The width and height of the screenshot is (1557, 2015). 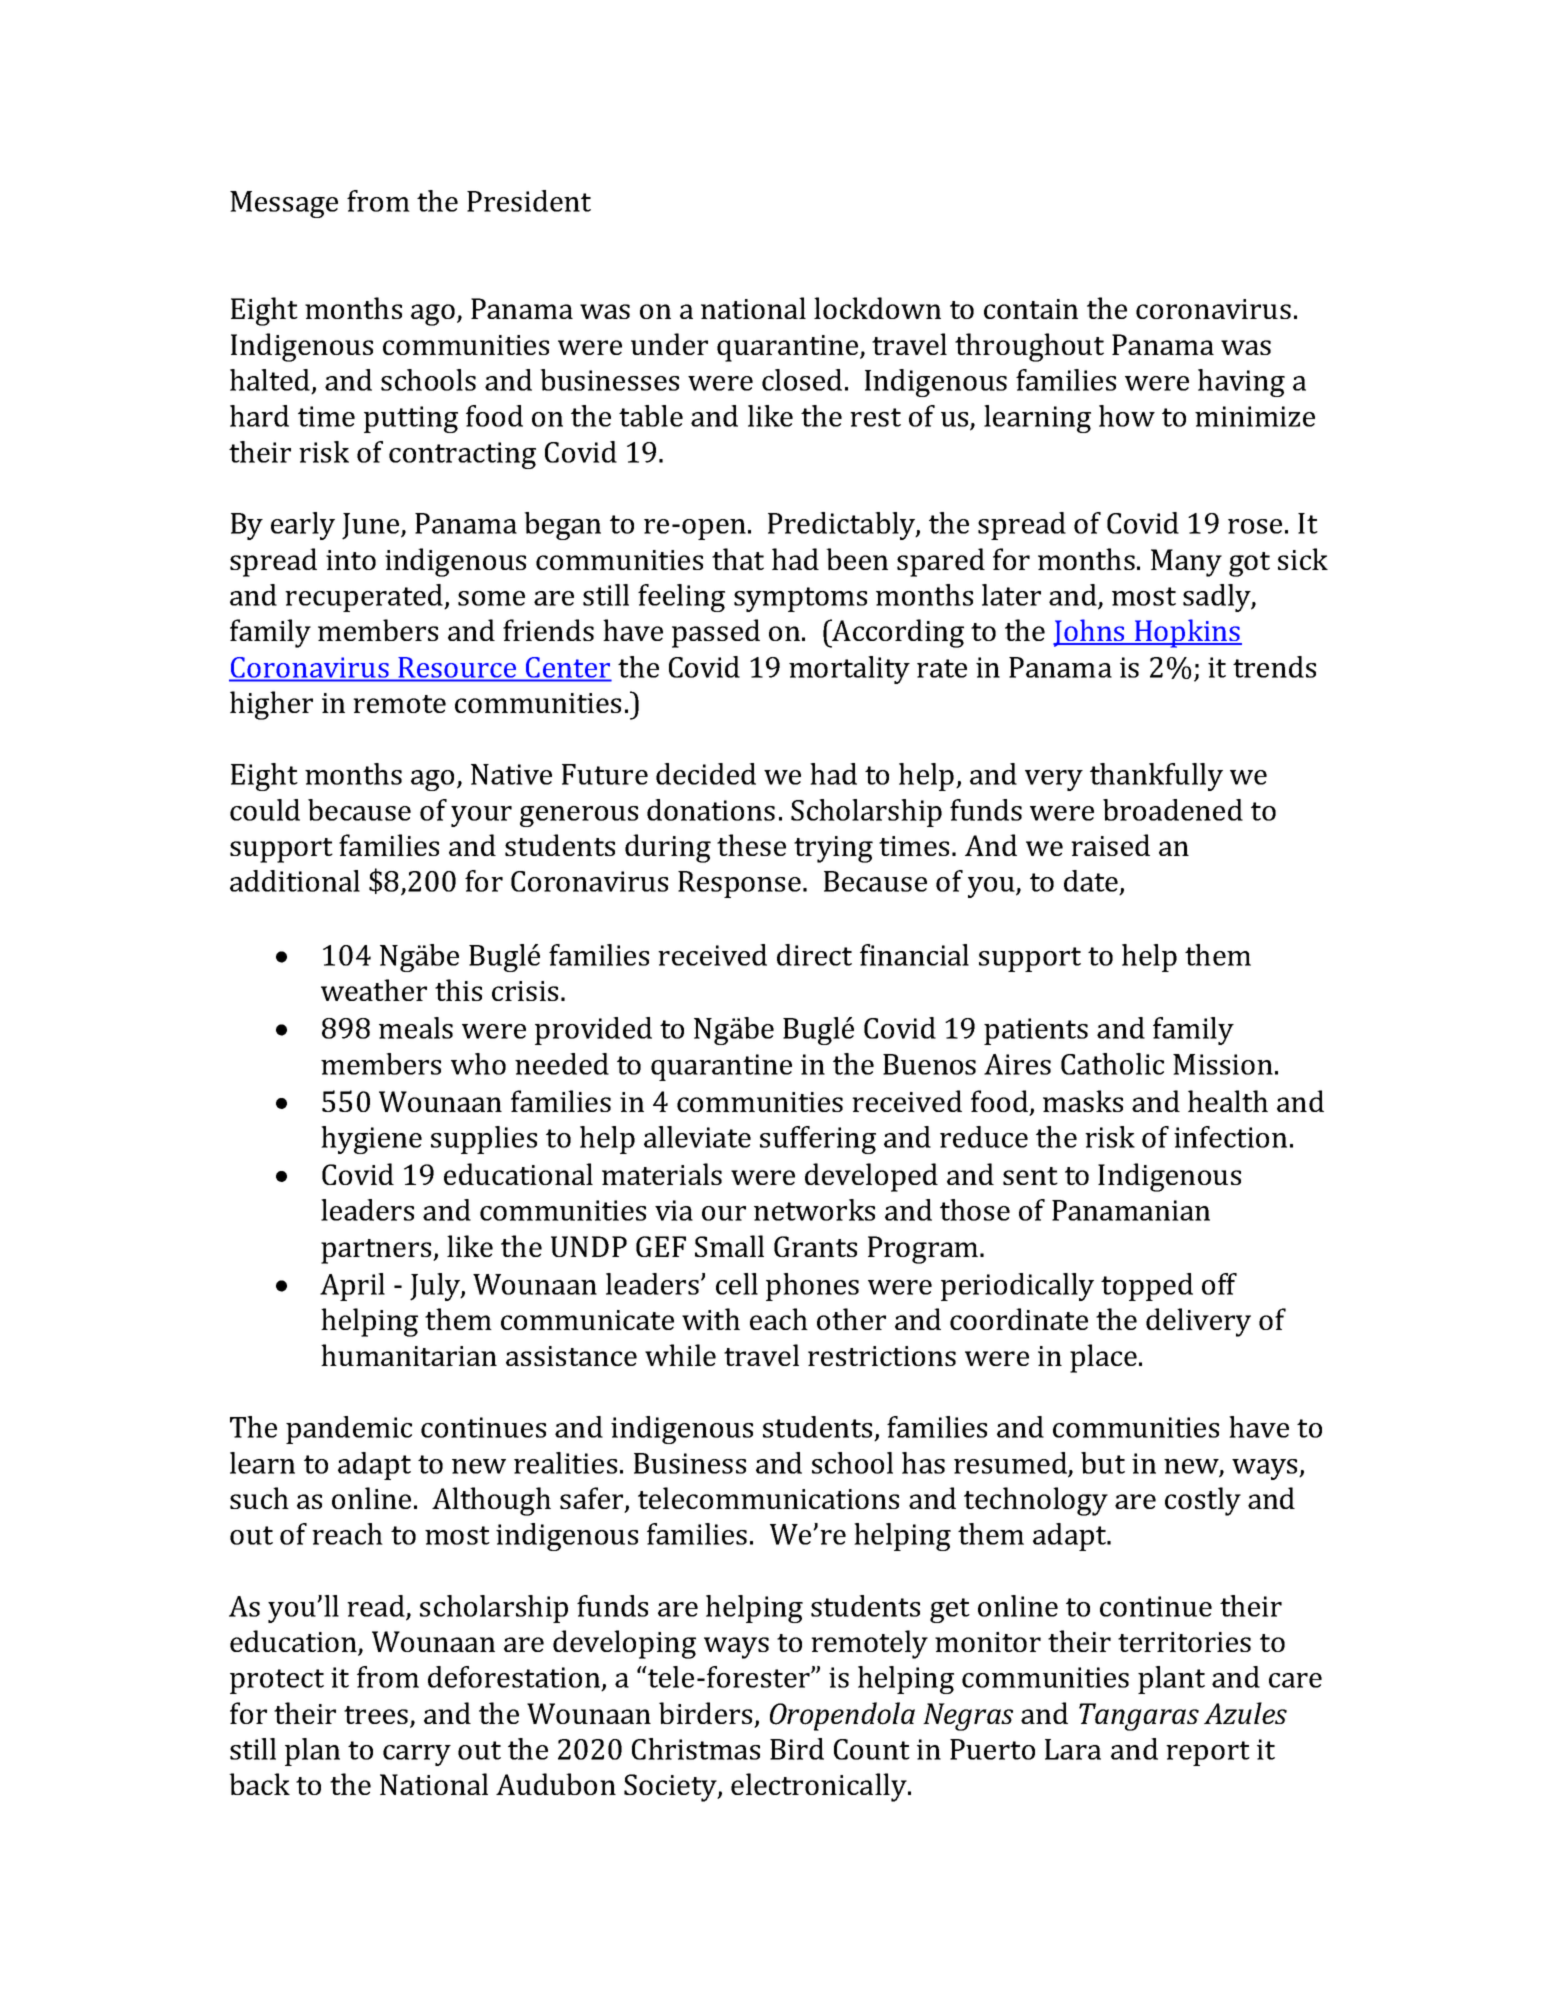 What do you see at coordinates (1230, 1137) in the screenshot?
I see `infection` at bounding box center [1230, 1137].
